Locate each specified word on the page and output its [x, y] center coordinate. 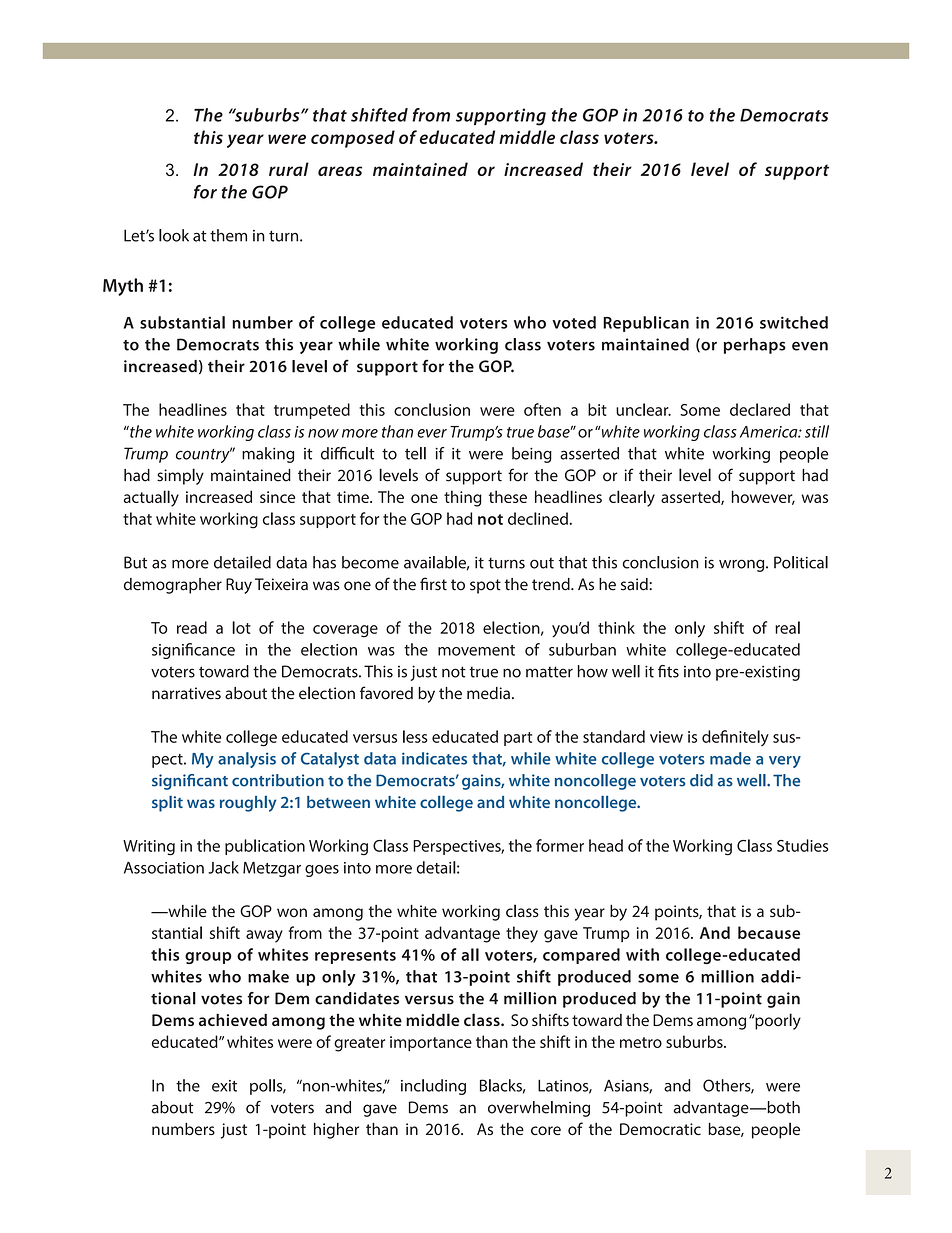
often [542, 409]
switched [794, 322]
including [433, 1087]
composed [353, 139]
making [268, 455]
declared [760, 409]
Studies [802, 845]
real [787, 627]
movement [476, 650]
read [192, 627]
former [560, 845]
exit [224, 1086]
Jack [223, 867]
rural [289, 169]
